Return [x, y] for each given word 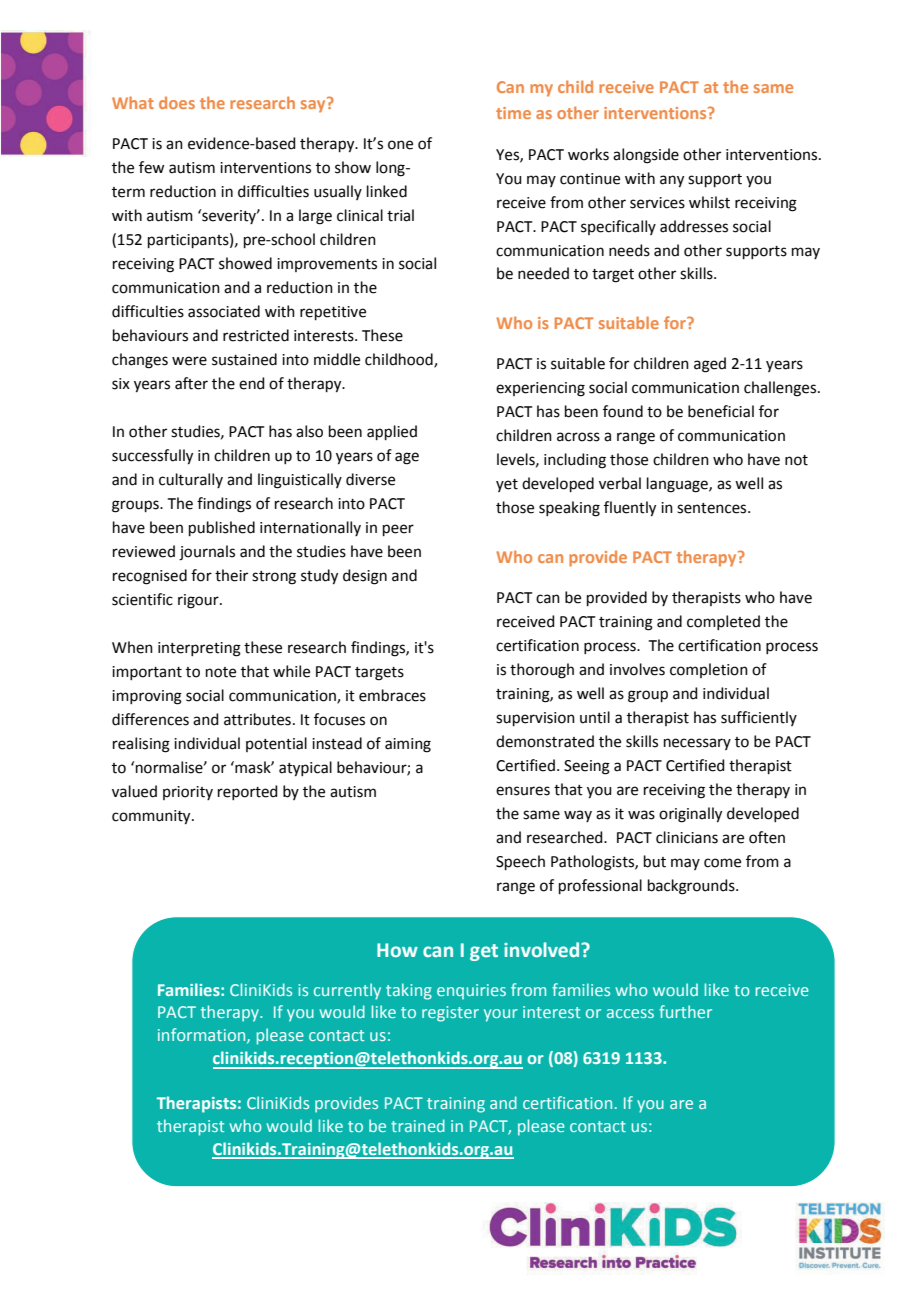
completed [723, 622]
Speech [520, 862]
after [191, 383]
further [685, 1011]
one [400, 145]
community [152, 817]
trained [418, 1125]
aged [710, 365]
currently [347, 991]
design [365, 577]
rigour [199, 601]
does [177, 102]
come [722, 863]
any [672, 181]
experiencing [540, 389]
